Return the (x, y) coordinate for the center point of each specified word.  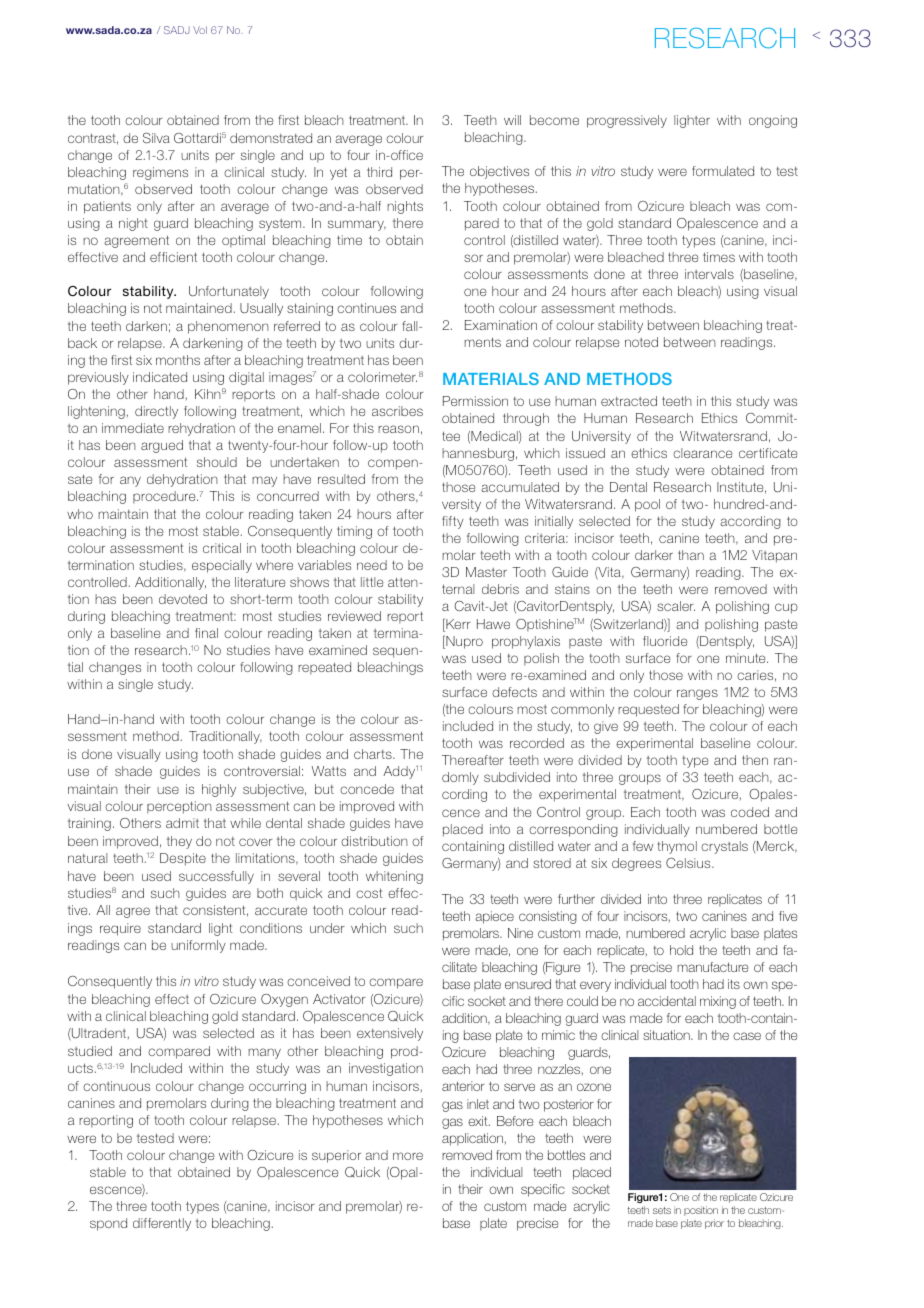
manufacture (713, 967)
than (691, 555)
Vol (200, 30)
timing (354, 532)
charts (374, 754)
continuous (116, 1086)
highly (219, 790)
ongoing (773, 121)
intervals (709, 274)
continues (366, 308)
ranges (697, 694)
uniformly (198, 946)
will (512, 120)
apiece (494, 917)
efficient (173, 257)
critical (222, 548)
